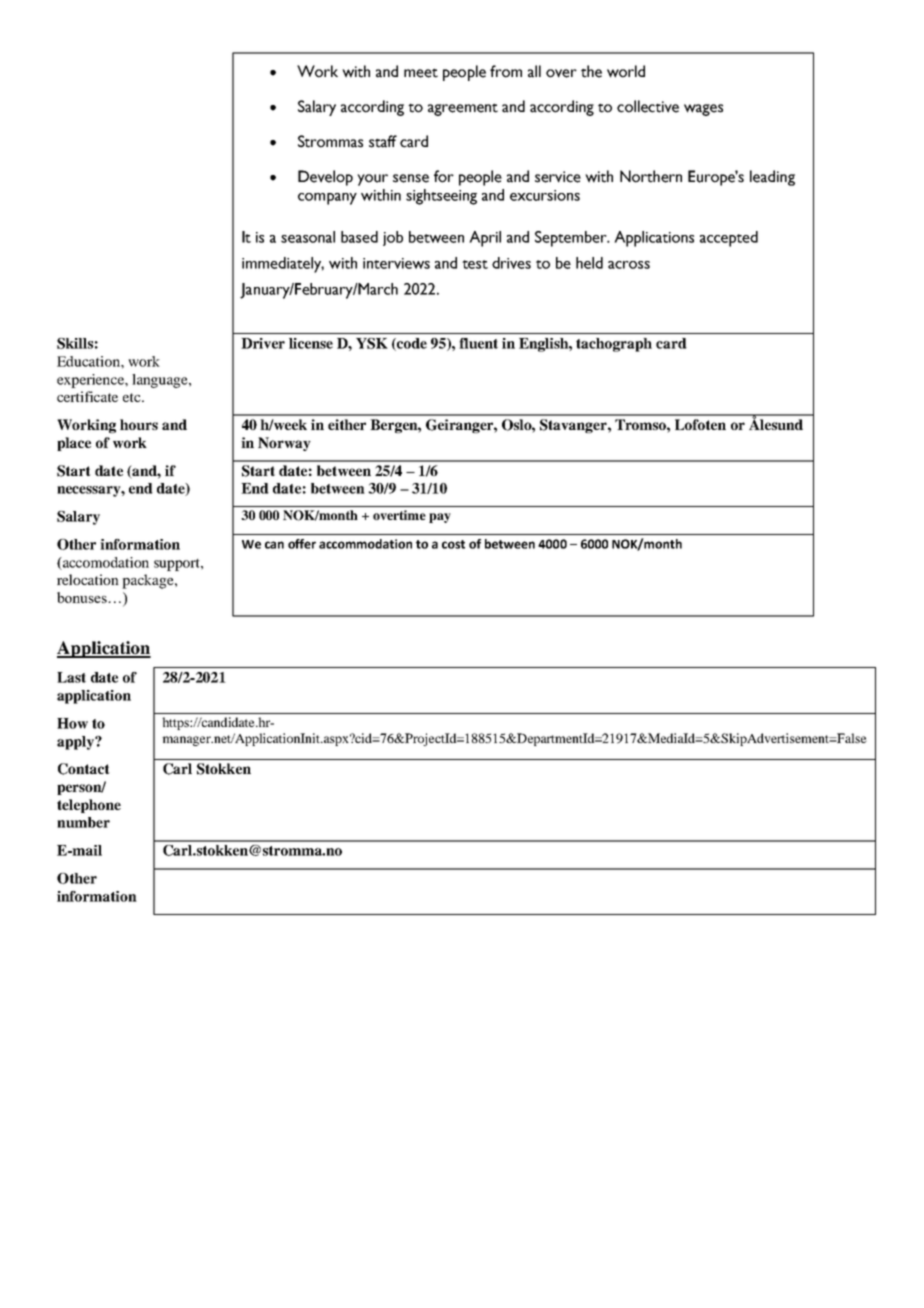 Image resolution: width=924 pixels, height=1308 pixels. I want to click on number, so click(83, 822).
